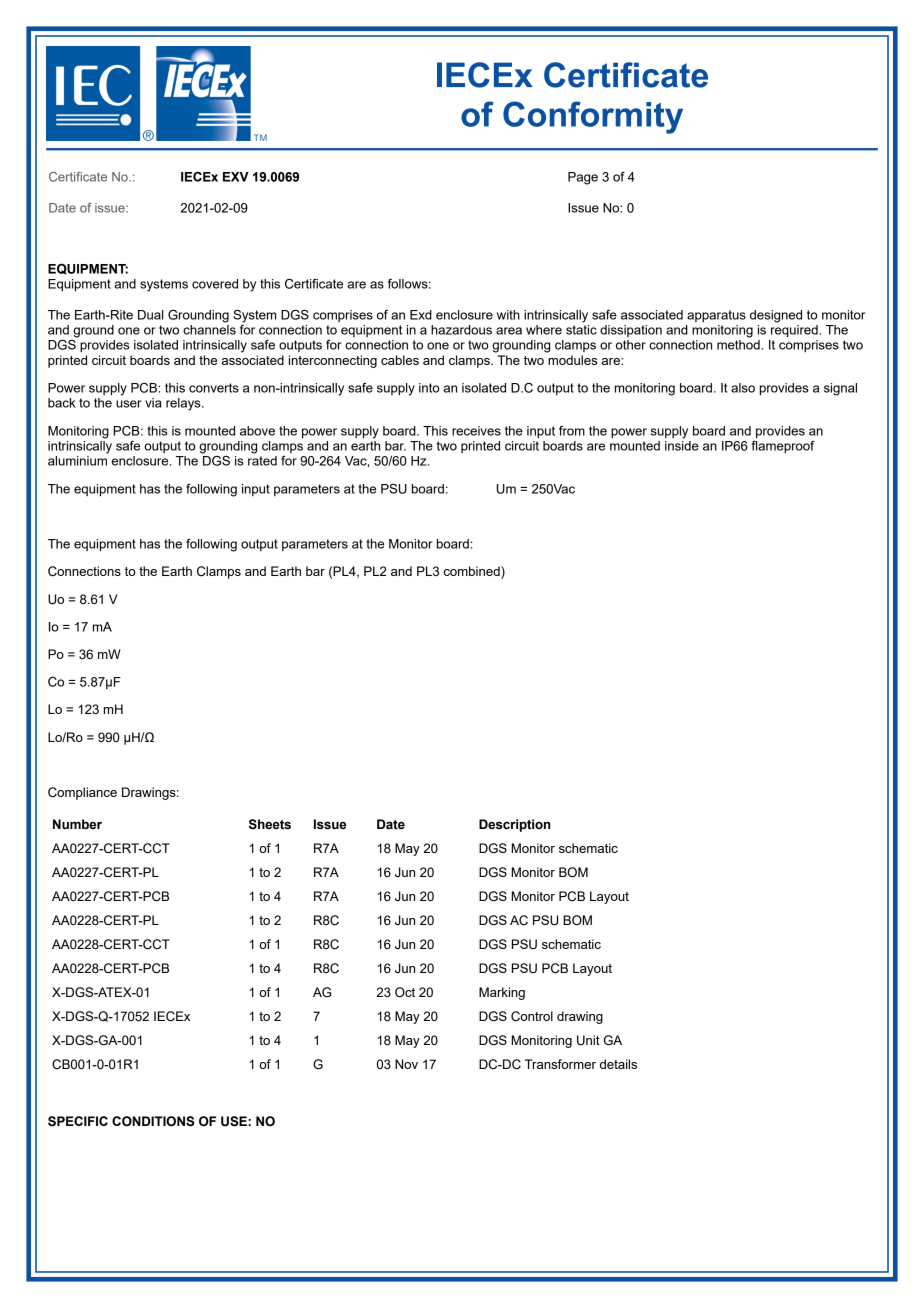 The width and height of the image is (924, 1308). Describe the element at coordinates (153, 1121) in the image. I see `CONDITIONS` at that location.
